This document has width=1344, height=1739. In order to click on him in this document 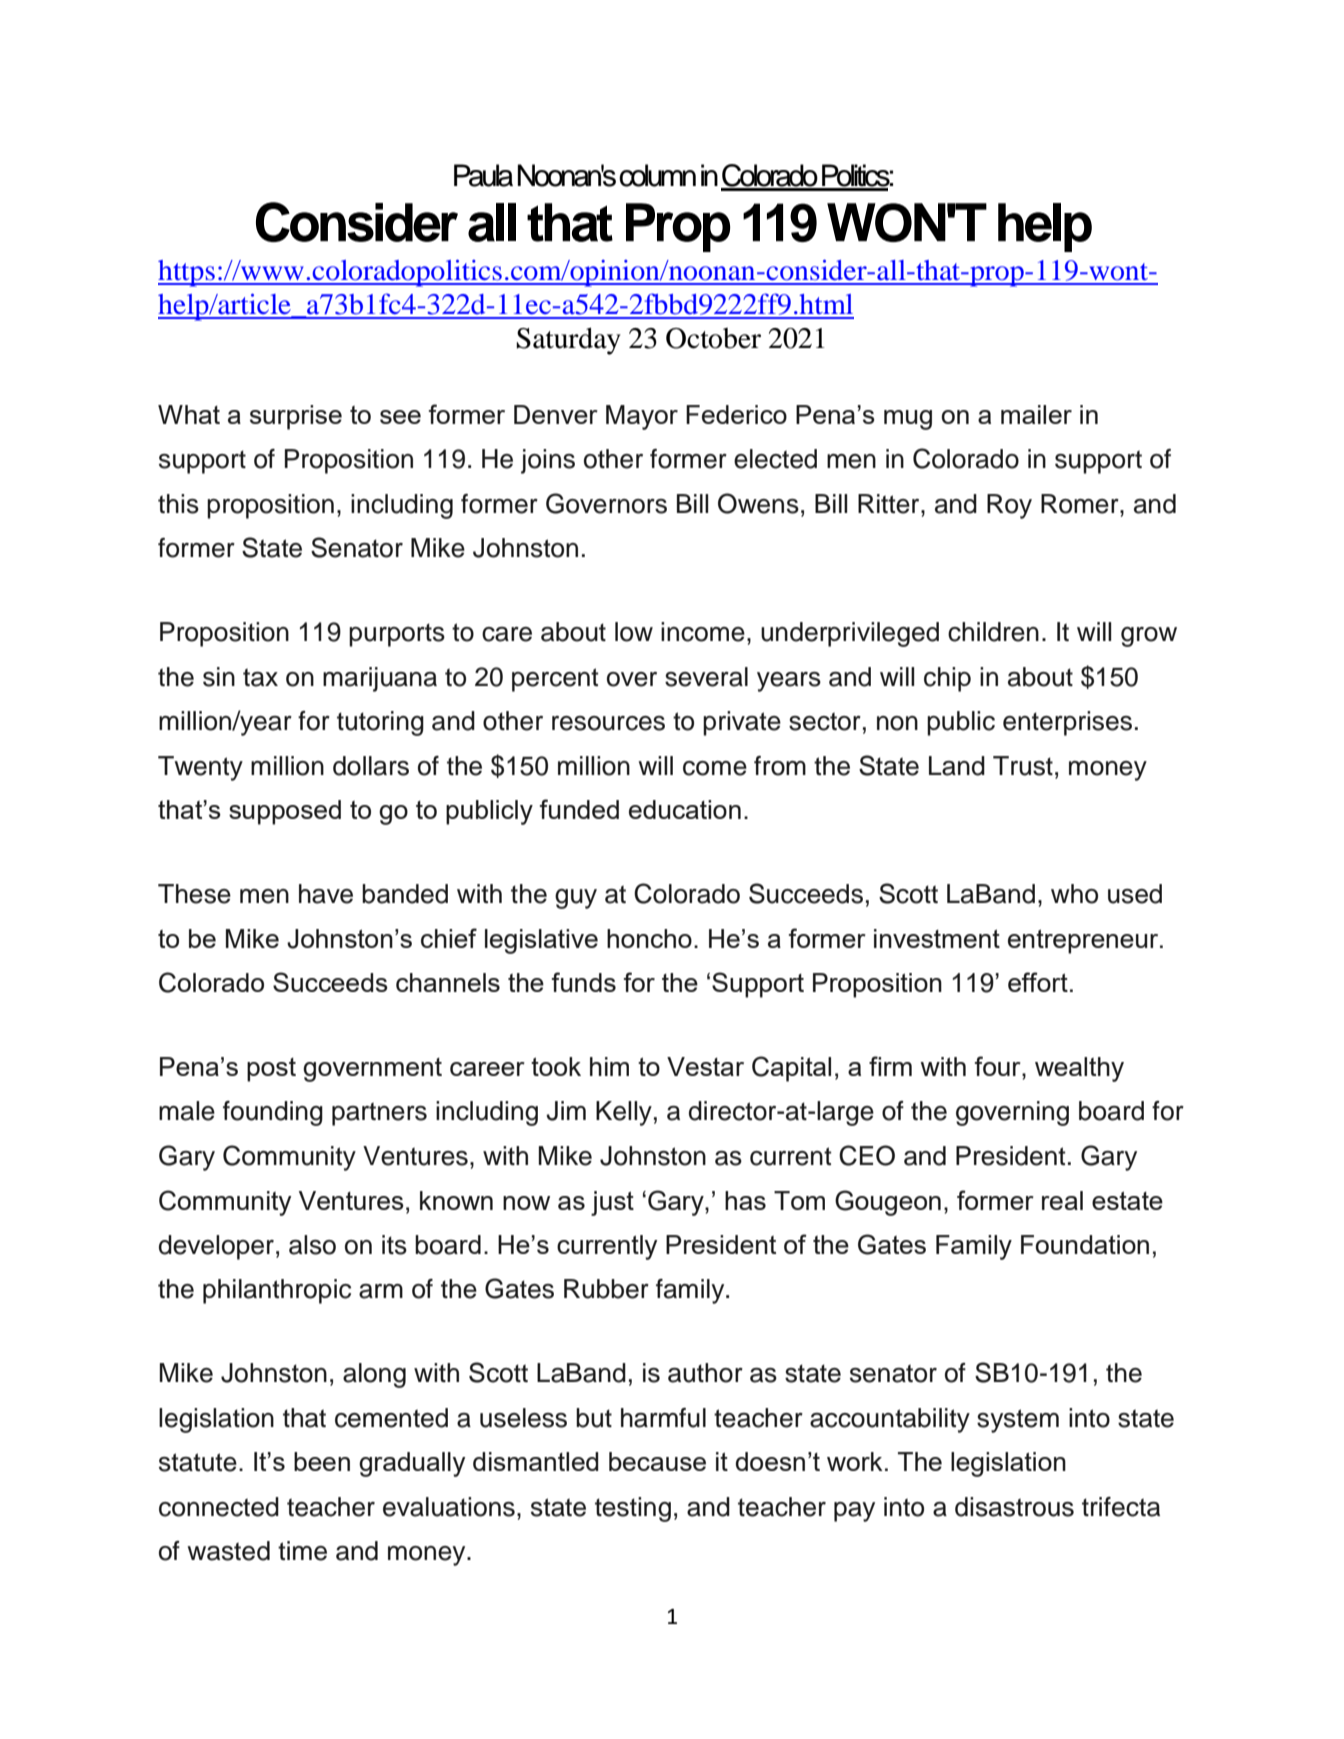, I will do `click(609, 1066)`.
